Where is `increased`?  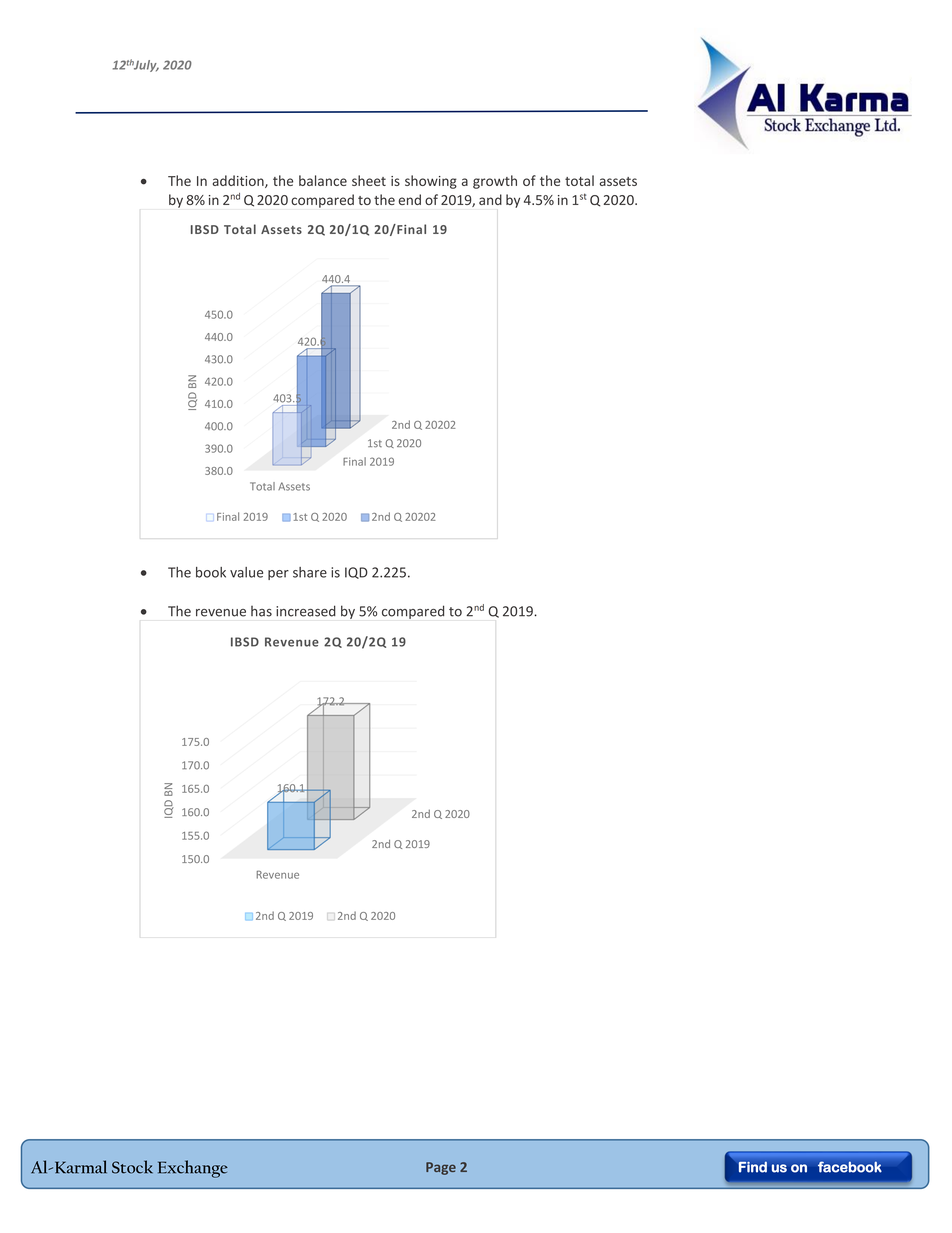
increased is located at coordinates (306, 611).
